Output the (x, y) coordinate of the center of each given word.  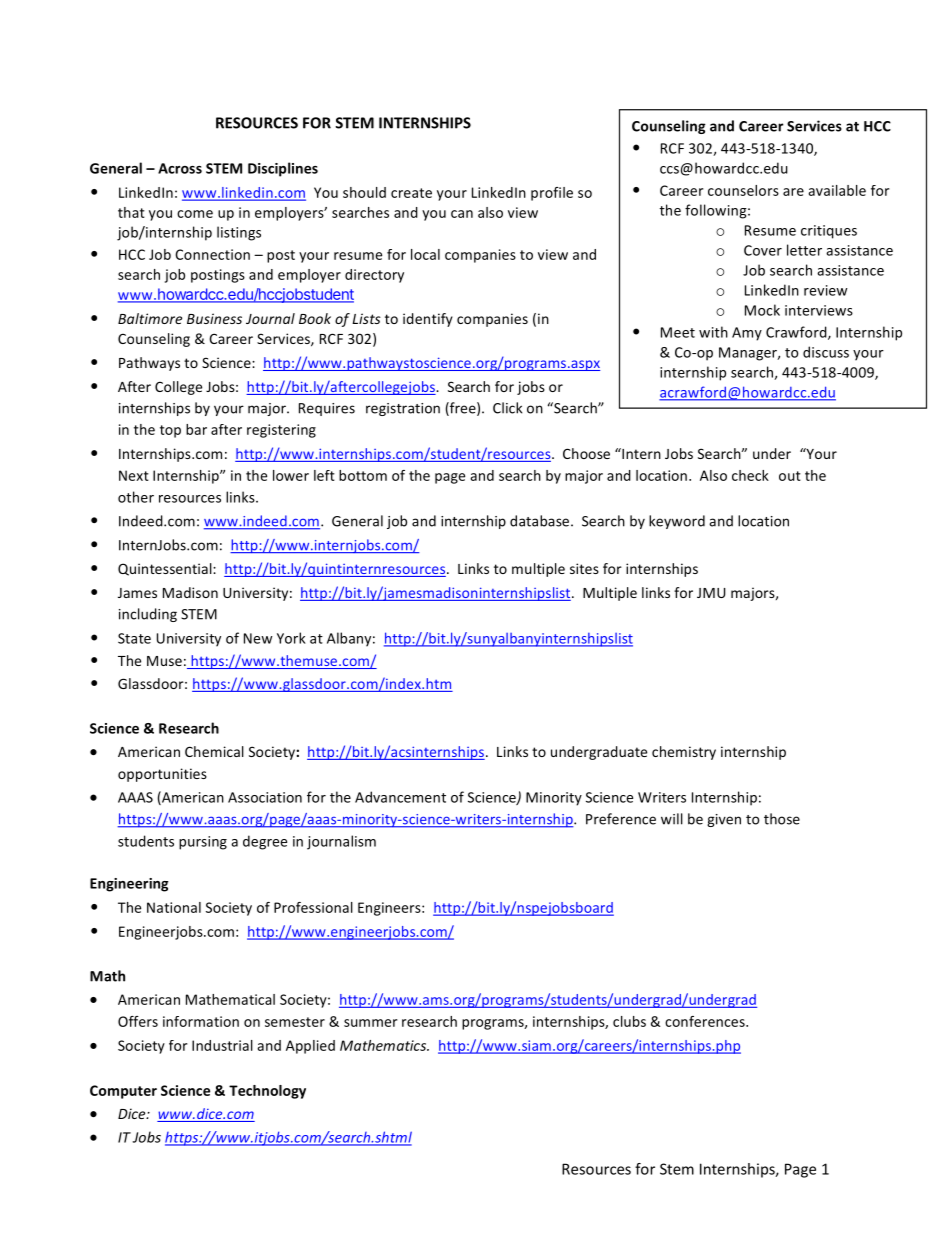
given (724, 820)
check (750, 475)
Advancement (400, 797)
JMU (711, 593)
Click (507, 408)
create (411, 193)
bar (196, 429)
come (195, 214)
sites (584, 568)
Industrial (222, 1045)
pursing (203, 843)
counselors (743, 190)
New (258, 638)
